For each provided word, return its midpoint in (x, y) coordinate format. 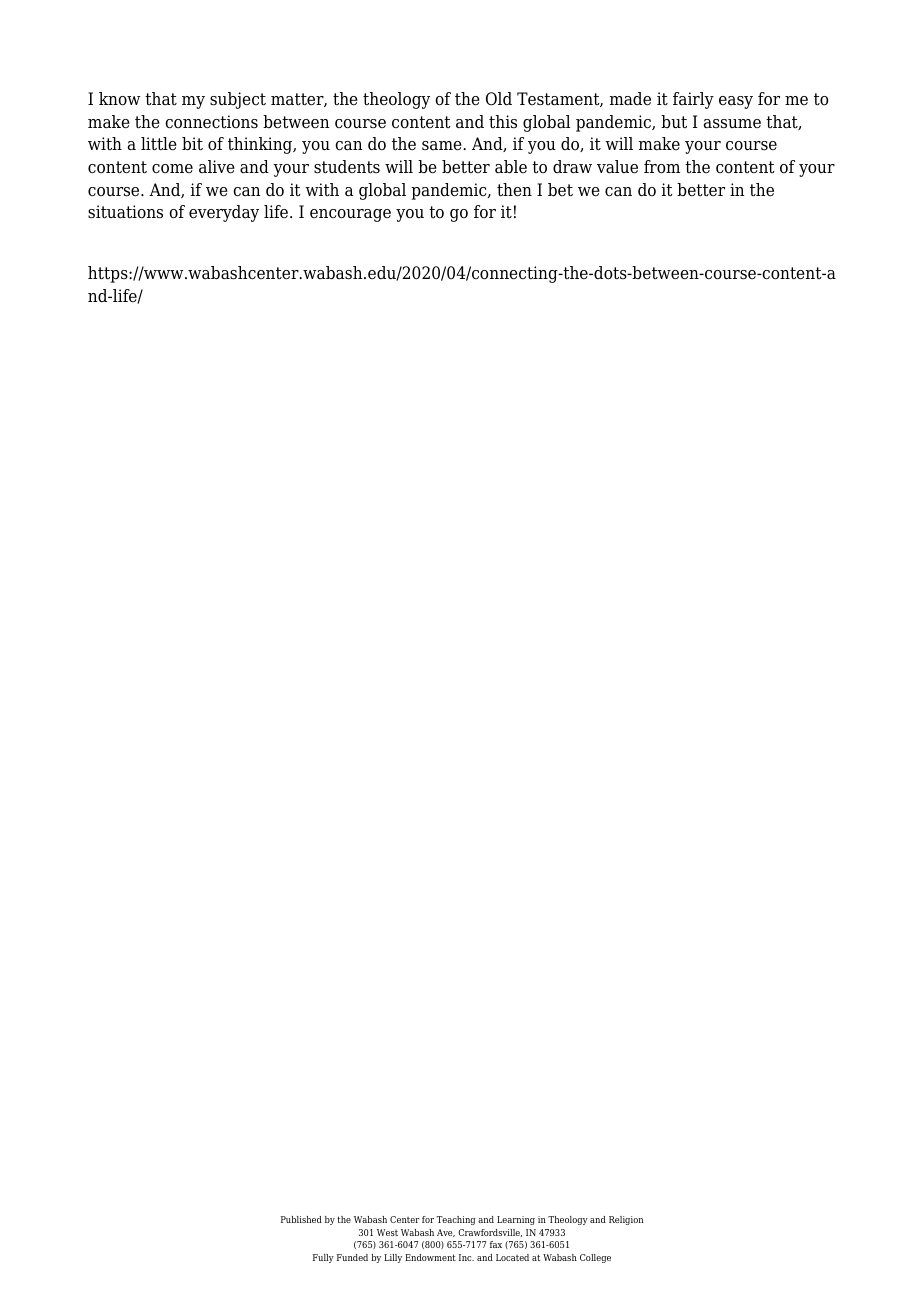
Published (301, 1219)
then (514, 190)
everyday (224, 213)
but (674, 122)
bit (192, 144)
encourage (350, 215)
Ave (446, 1233)
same (443, 146)
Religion (626, 1220)
